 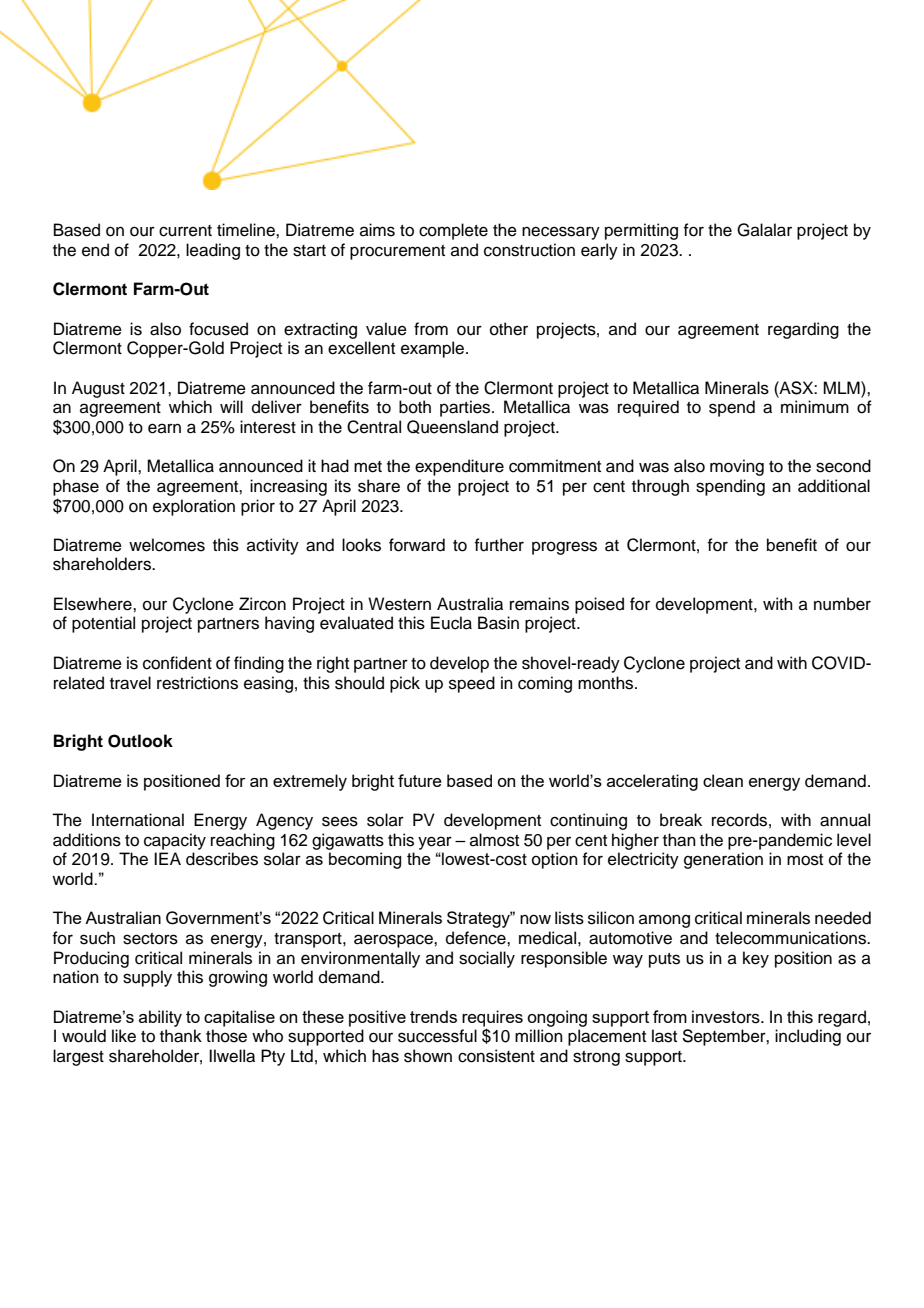 What do you see at coordinates (723, 780) in the image?
I see `clean` at bounding box center [723, 780].
